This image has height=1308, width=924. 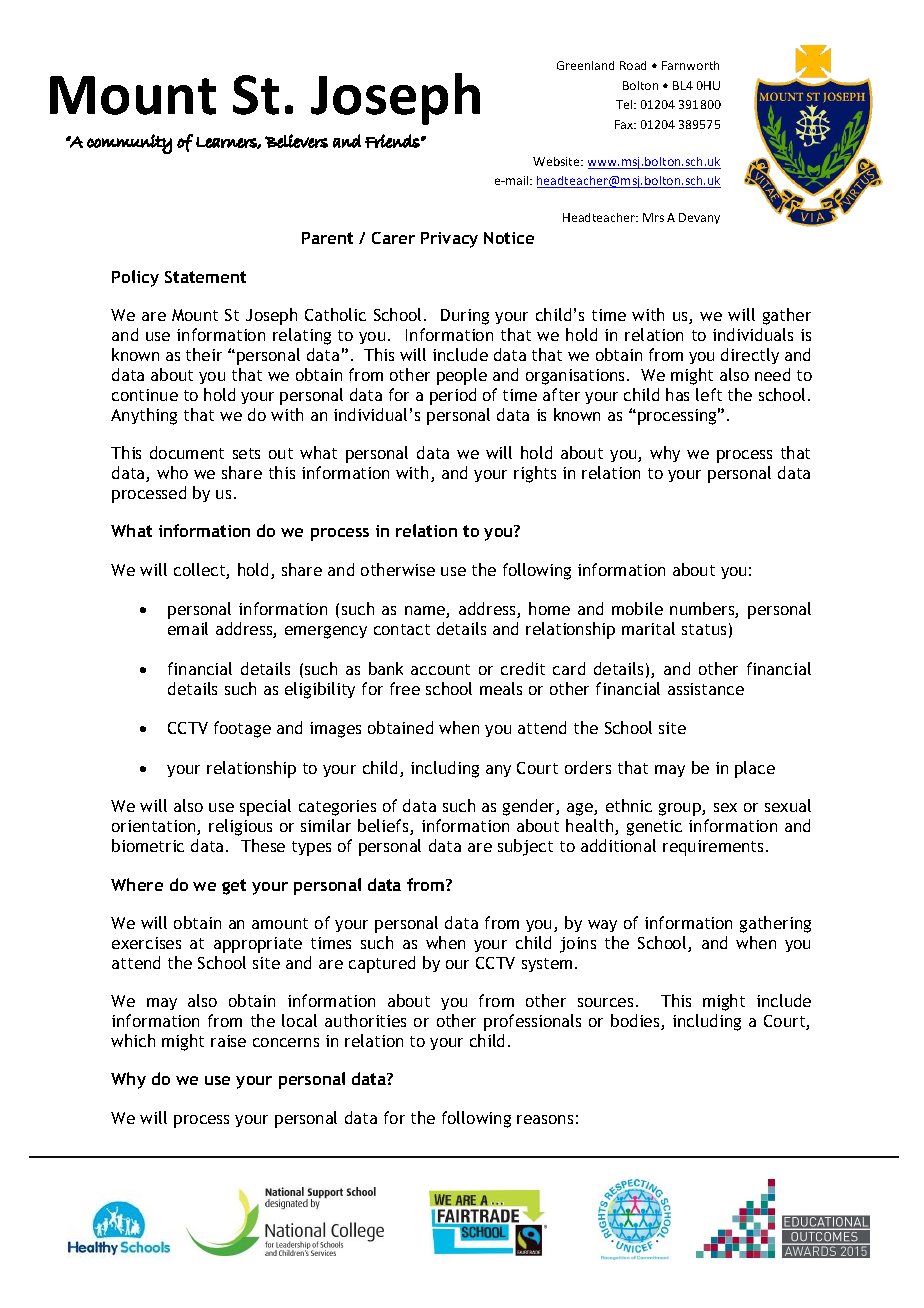 What do you see at coordinates (392, 141) in the image?
I see `Friends` at bounding box center [392, 141].
